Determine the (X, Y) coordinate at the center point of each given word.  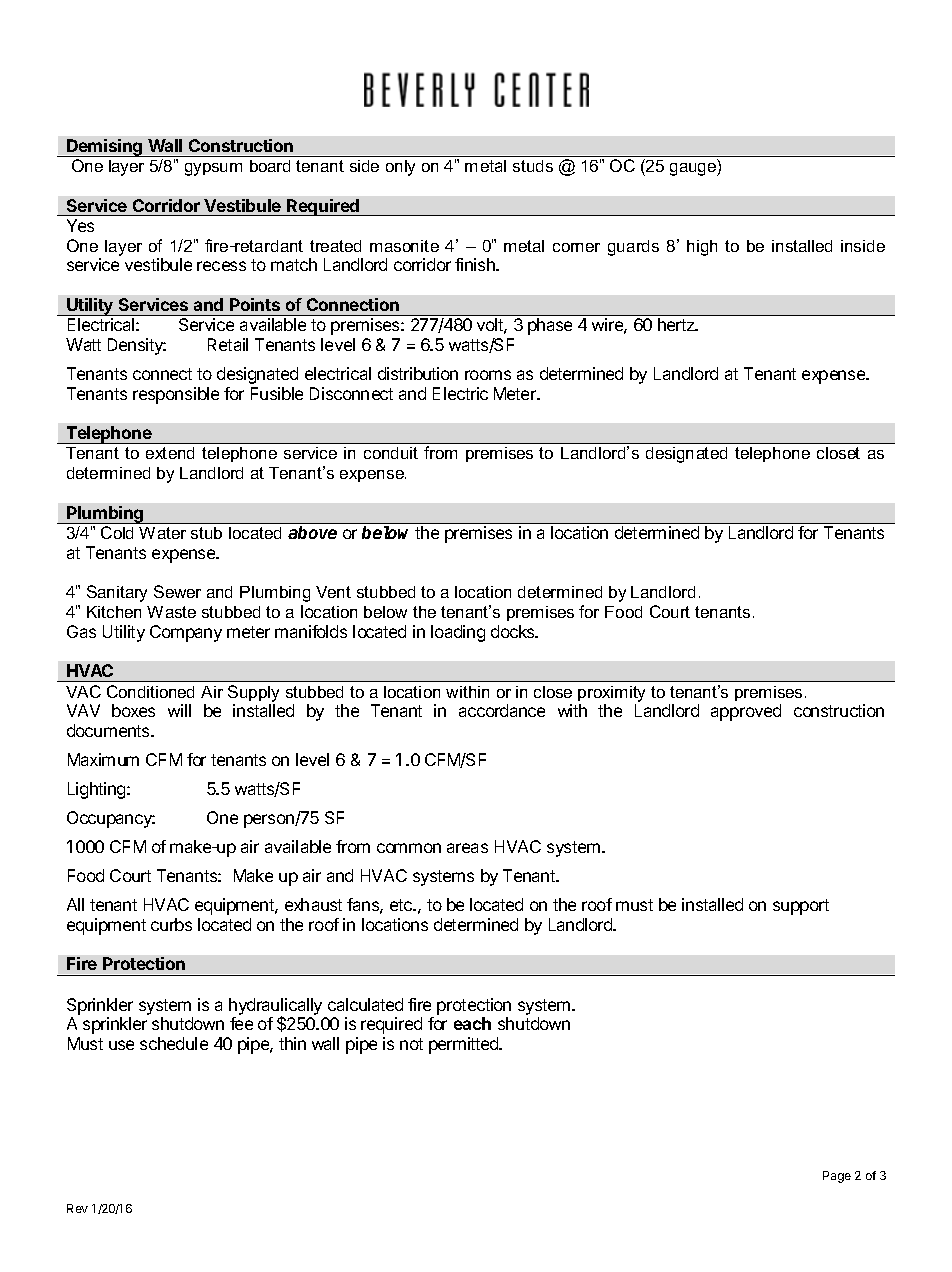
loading (458, 633)
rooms (488, 375)
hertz (677, 324)
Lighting (98, 790)
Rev (77, 1208)
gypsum (213, 169)
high (702, 248)
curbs (171, 924)
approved (746, 712)
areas (467, 848)
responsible (176, 395)
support (801, 907)
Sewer (177, 591)
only (400, 168)
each (472, 1023)
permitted (465, 1045)
